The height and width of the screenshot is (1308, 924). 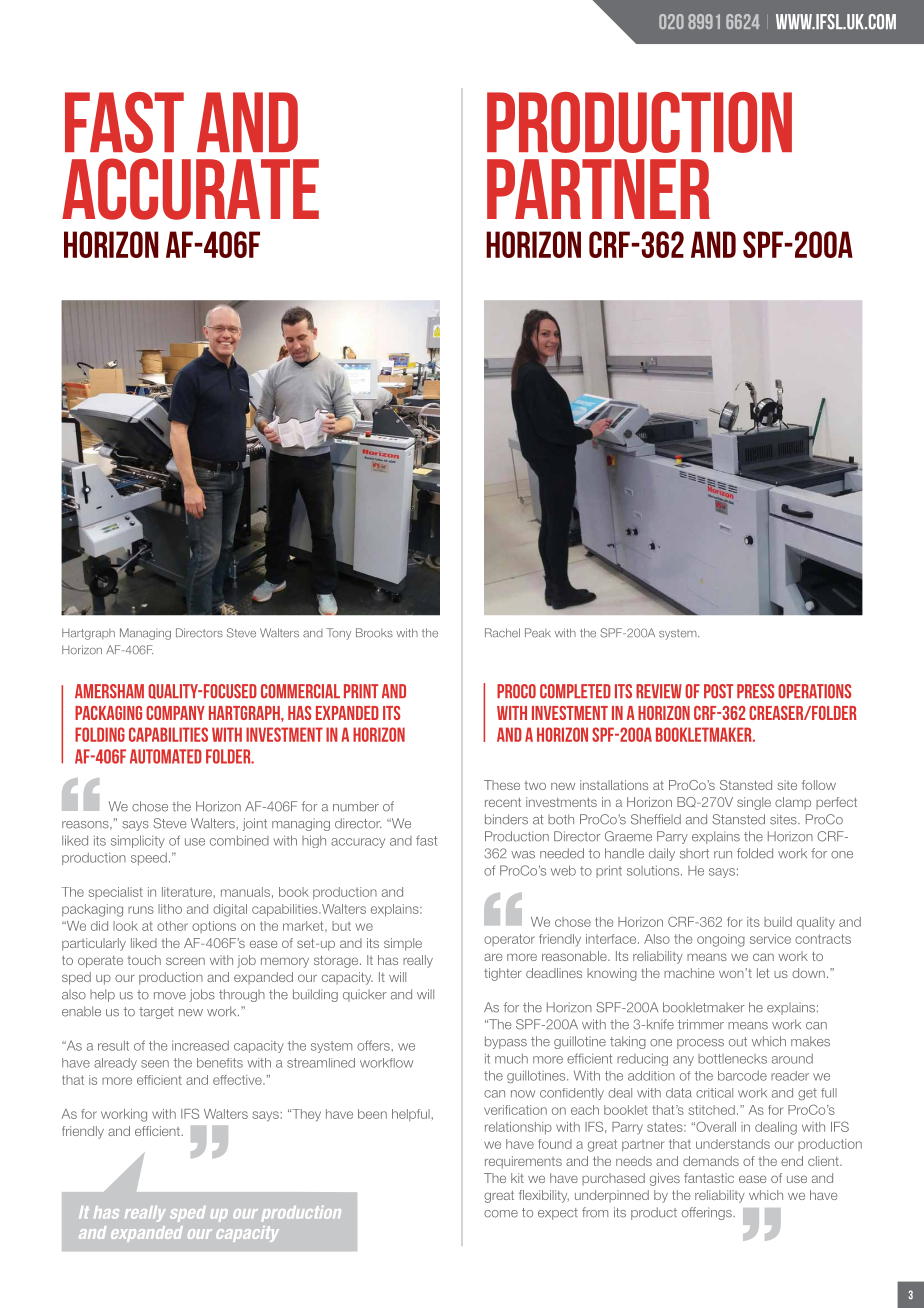 What do you see at coordinates (502, 633) in the screenshot?
I see `Rachel` at bounding box center [502, 633].
